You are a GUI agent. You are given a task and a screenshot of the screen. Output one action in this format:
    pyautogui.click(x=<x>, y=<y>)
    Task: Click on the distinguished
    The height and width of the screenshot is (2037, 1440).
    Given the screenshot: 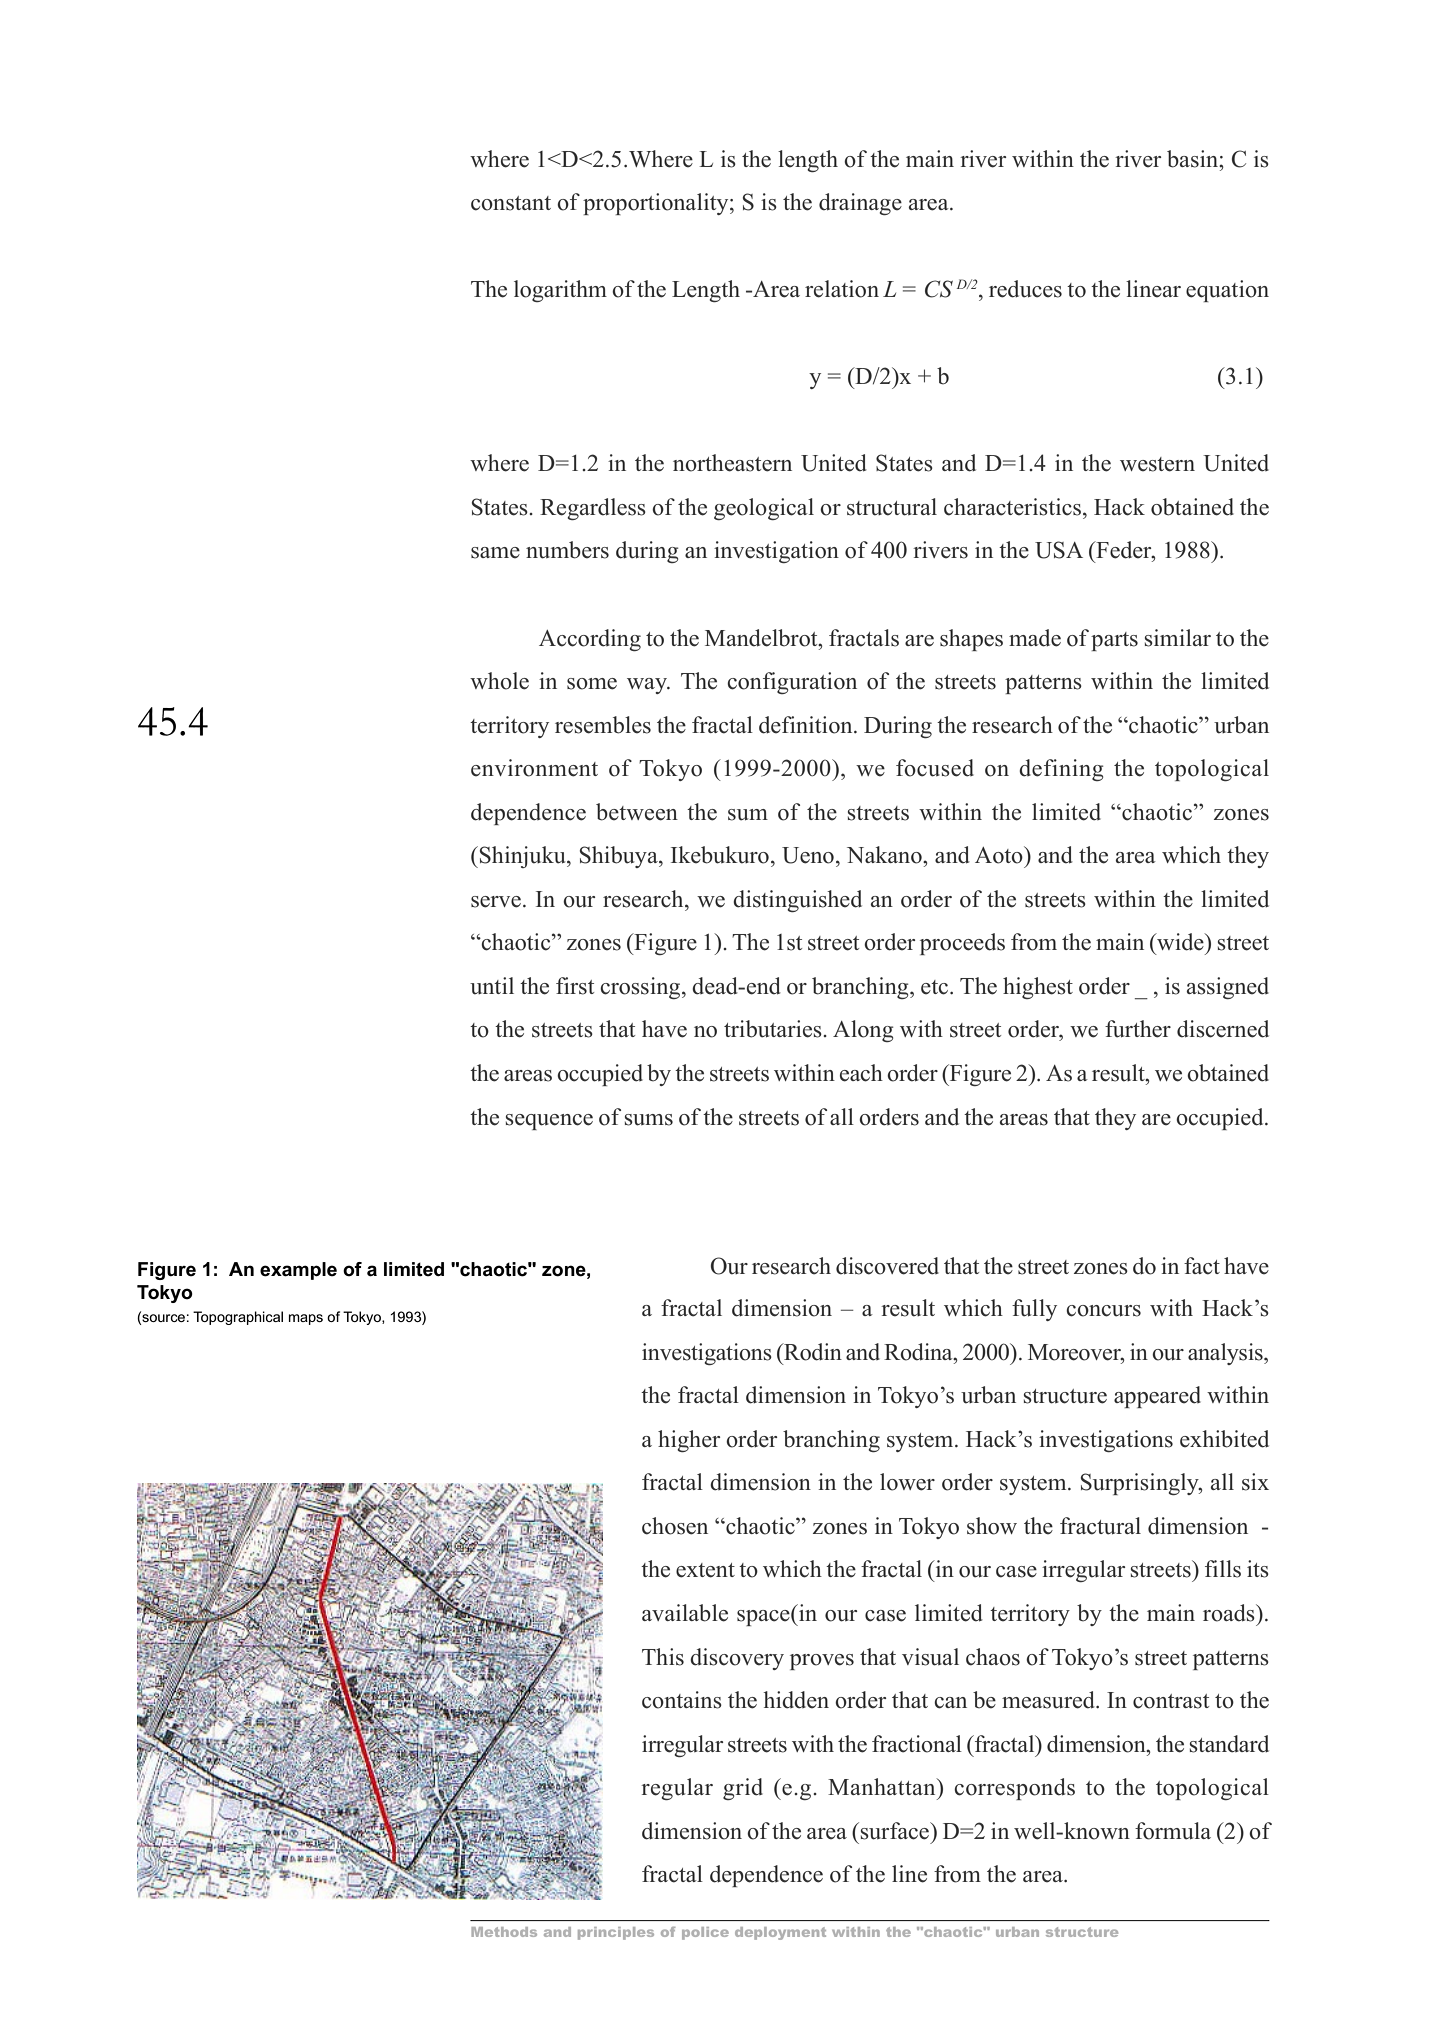 What is the action you would take?
    pyautogui.click(x=797, y=901)
